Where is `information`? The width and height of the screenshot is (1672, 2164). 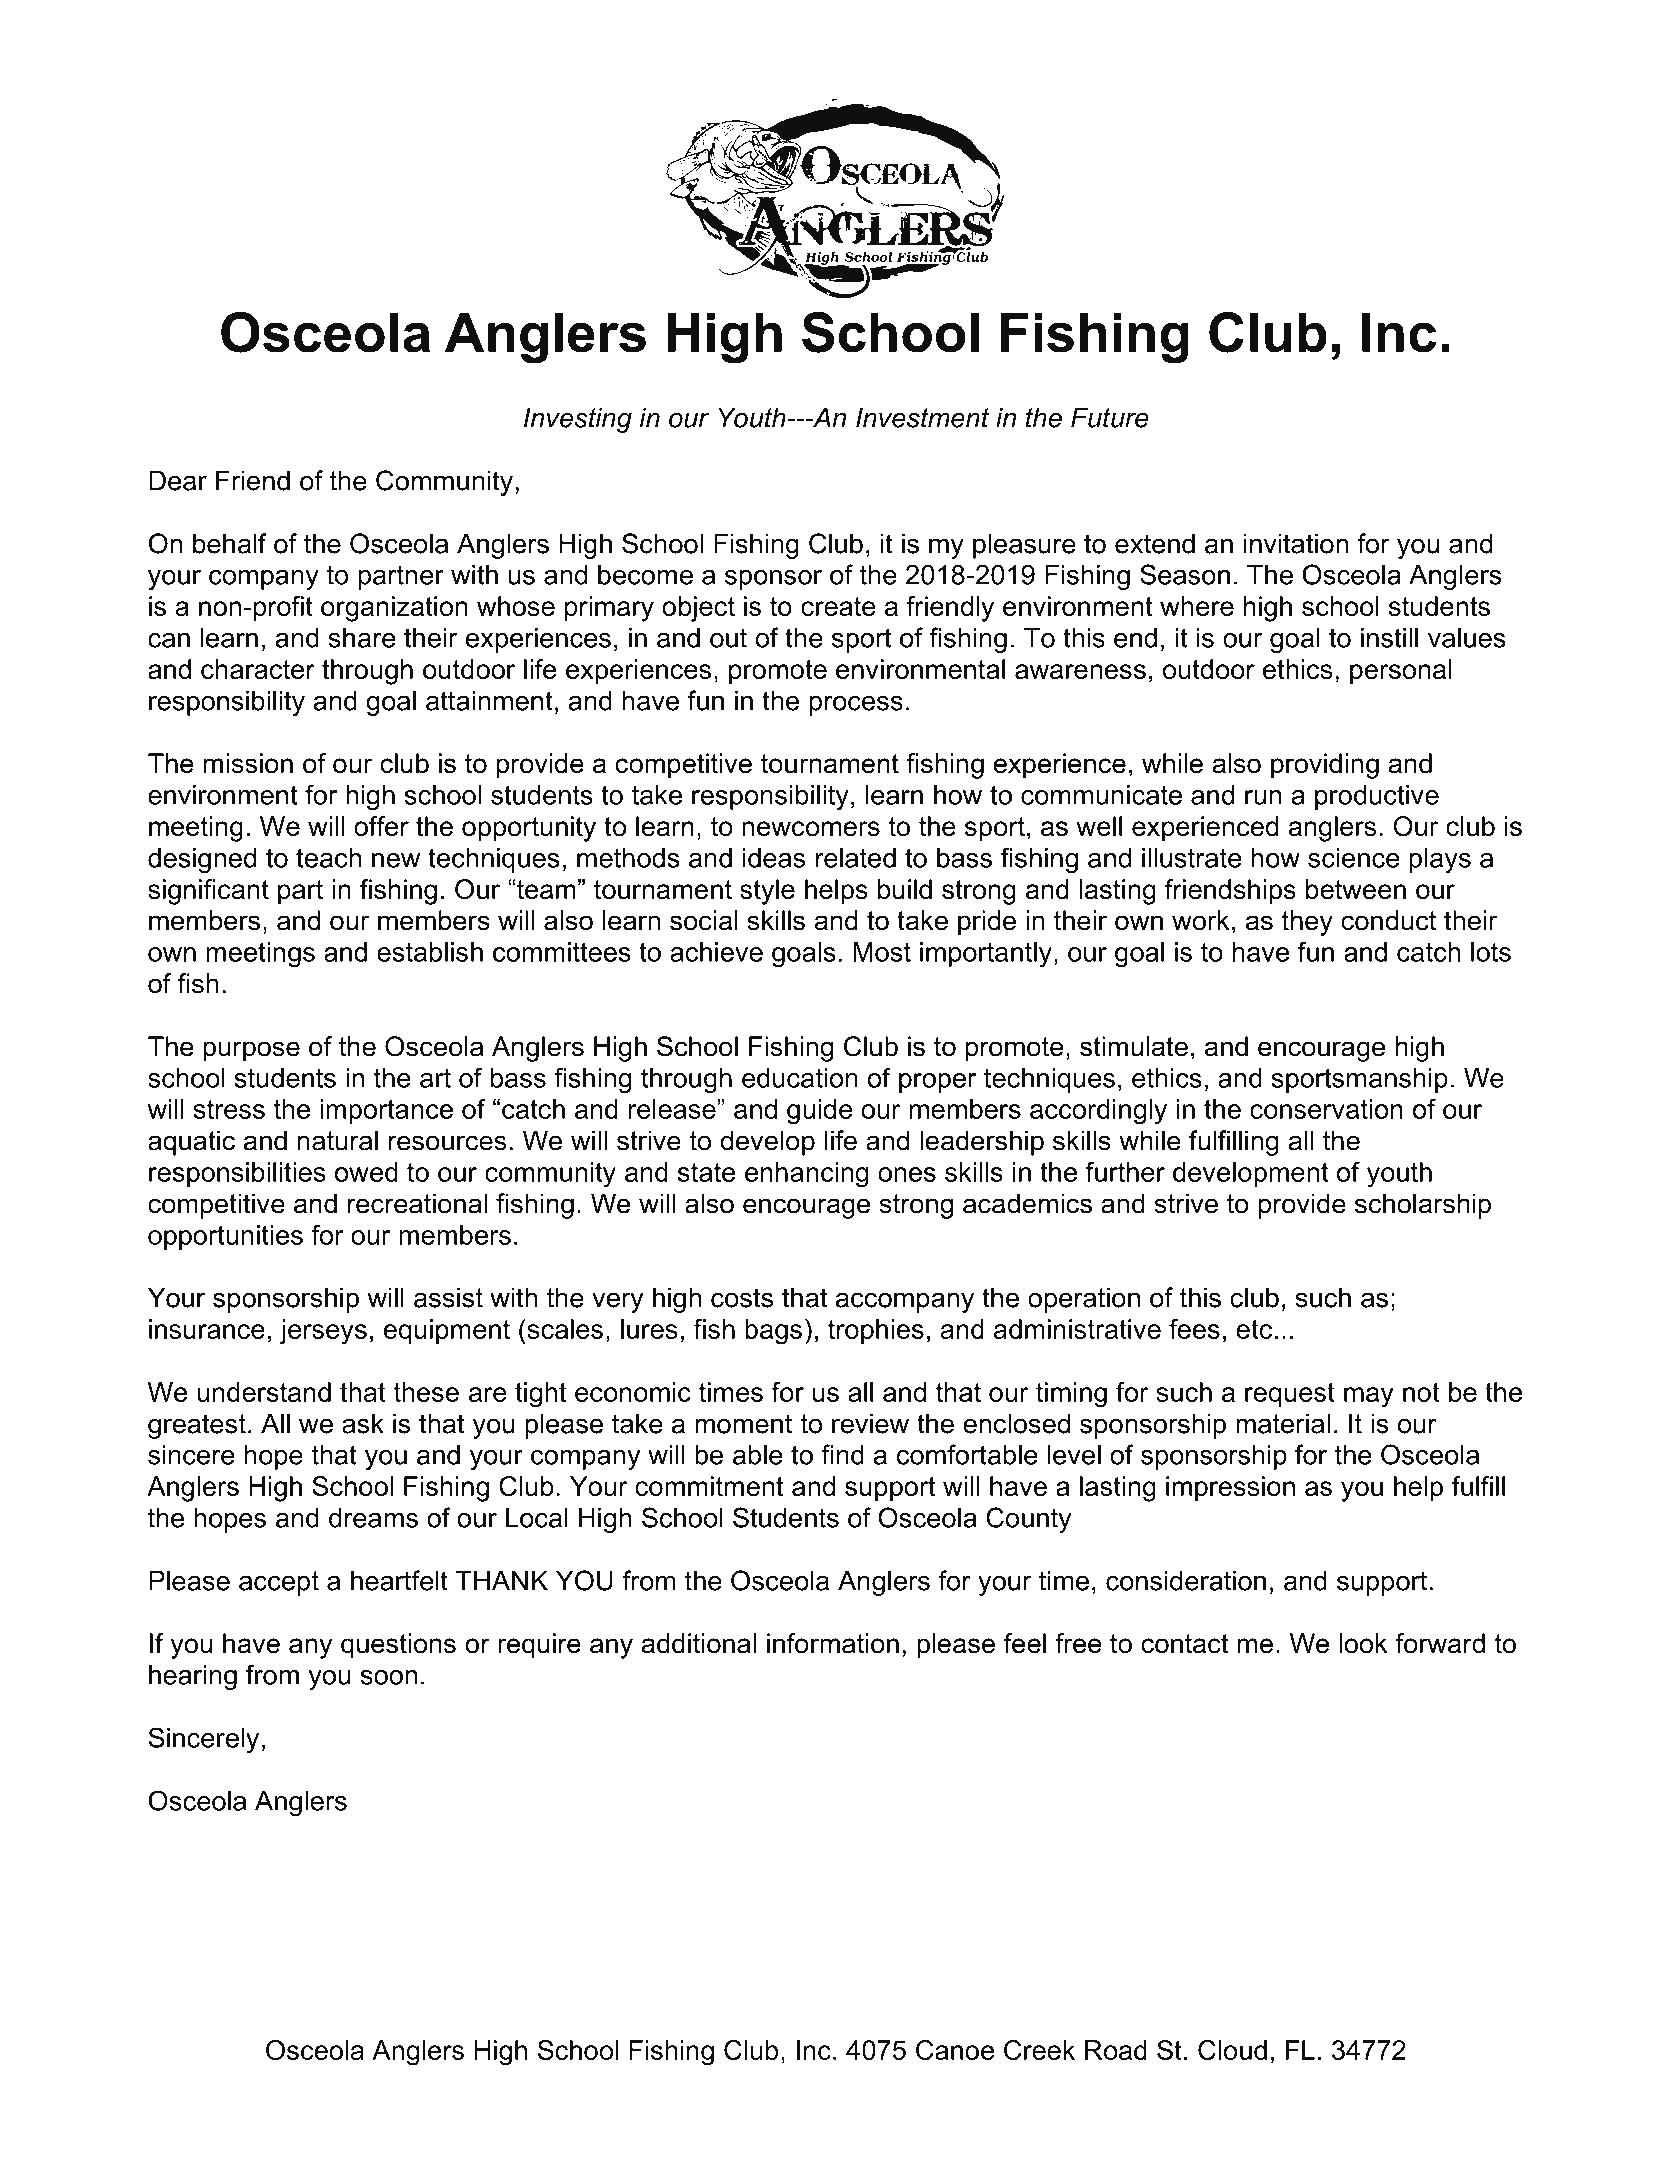
information is located at coordinates (833, 1643).
